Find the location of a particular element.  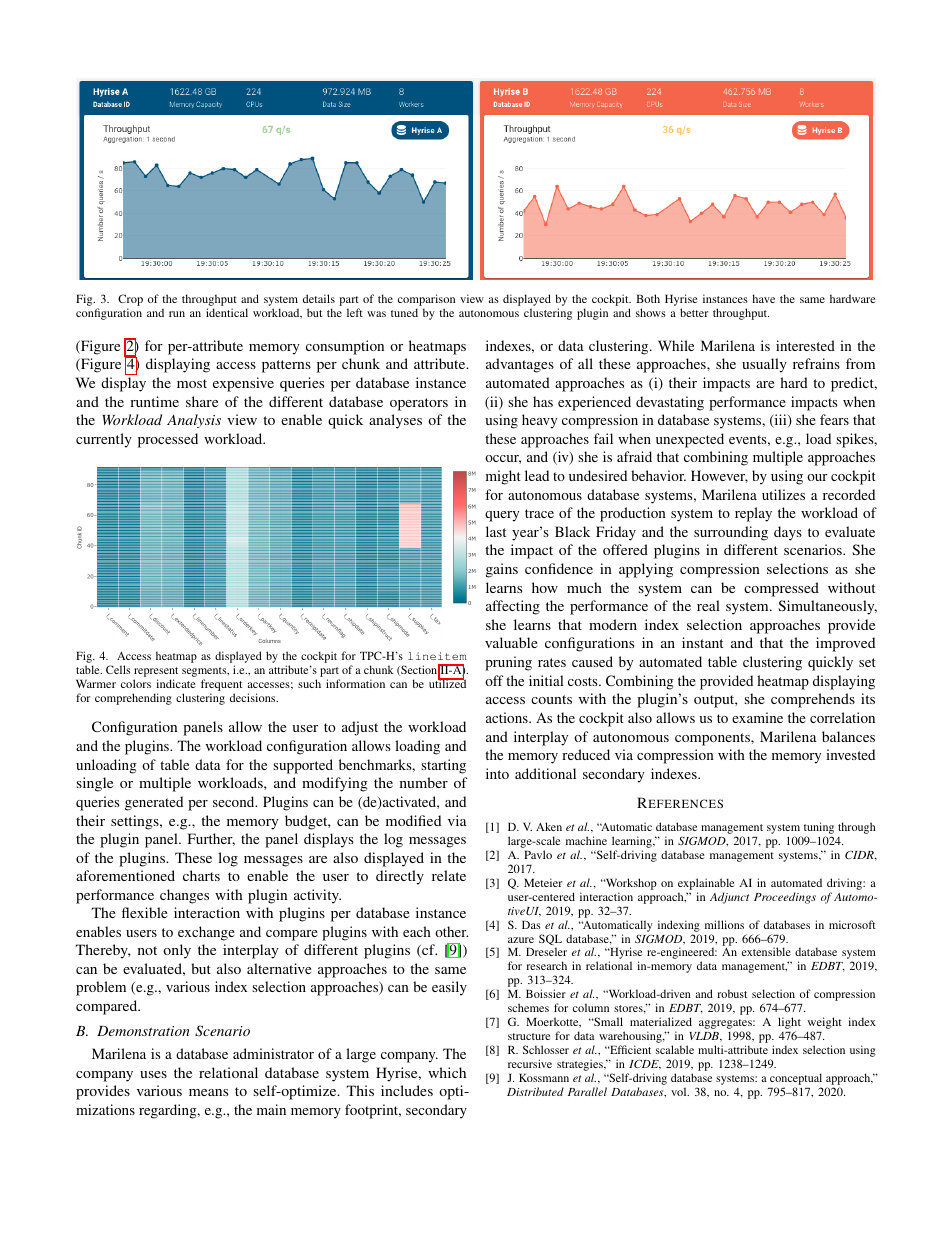

means is located at coordinates (208, 1092).
